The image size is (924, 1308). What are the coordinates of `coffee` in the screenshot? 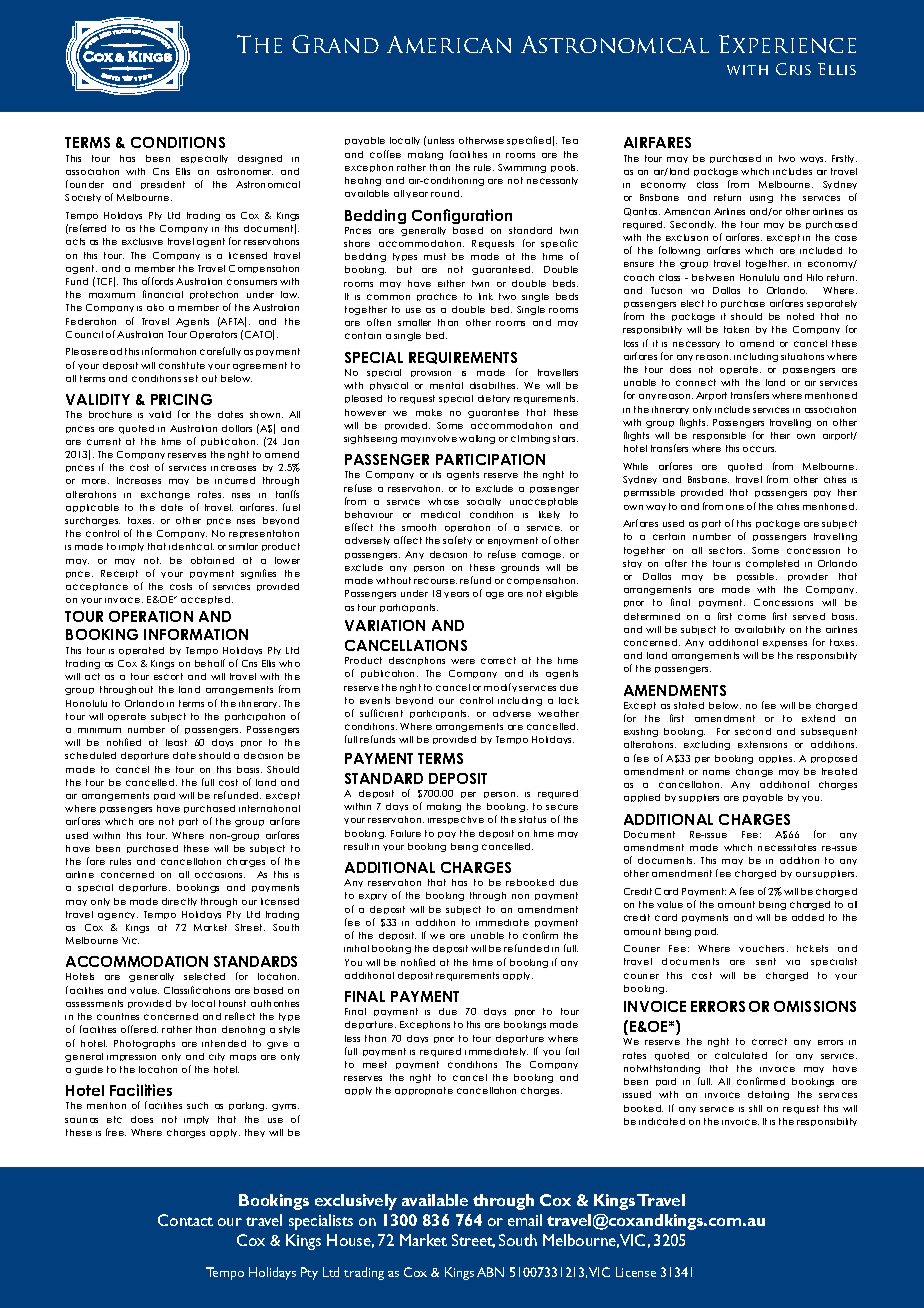 It's located at (385, 154).
